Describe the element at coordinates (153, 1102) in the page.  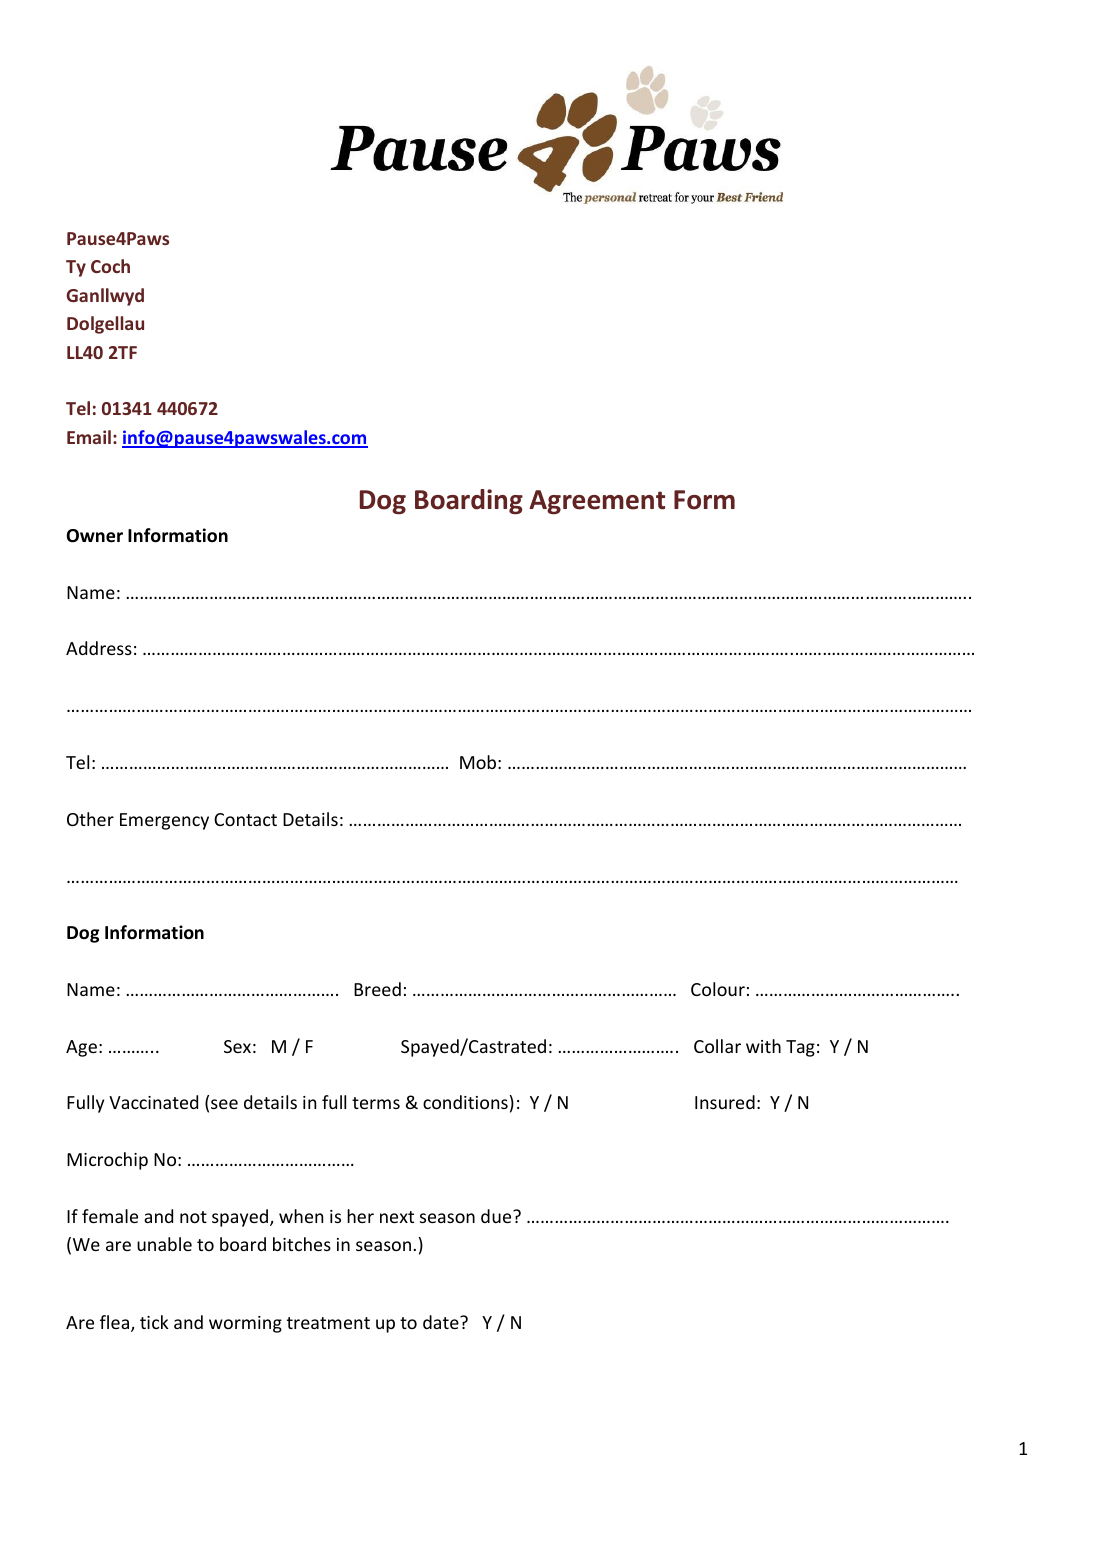
I see `Vaccinated` at that location.
